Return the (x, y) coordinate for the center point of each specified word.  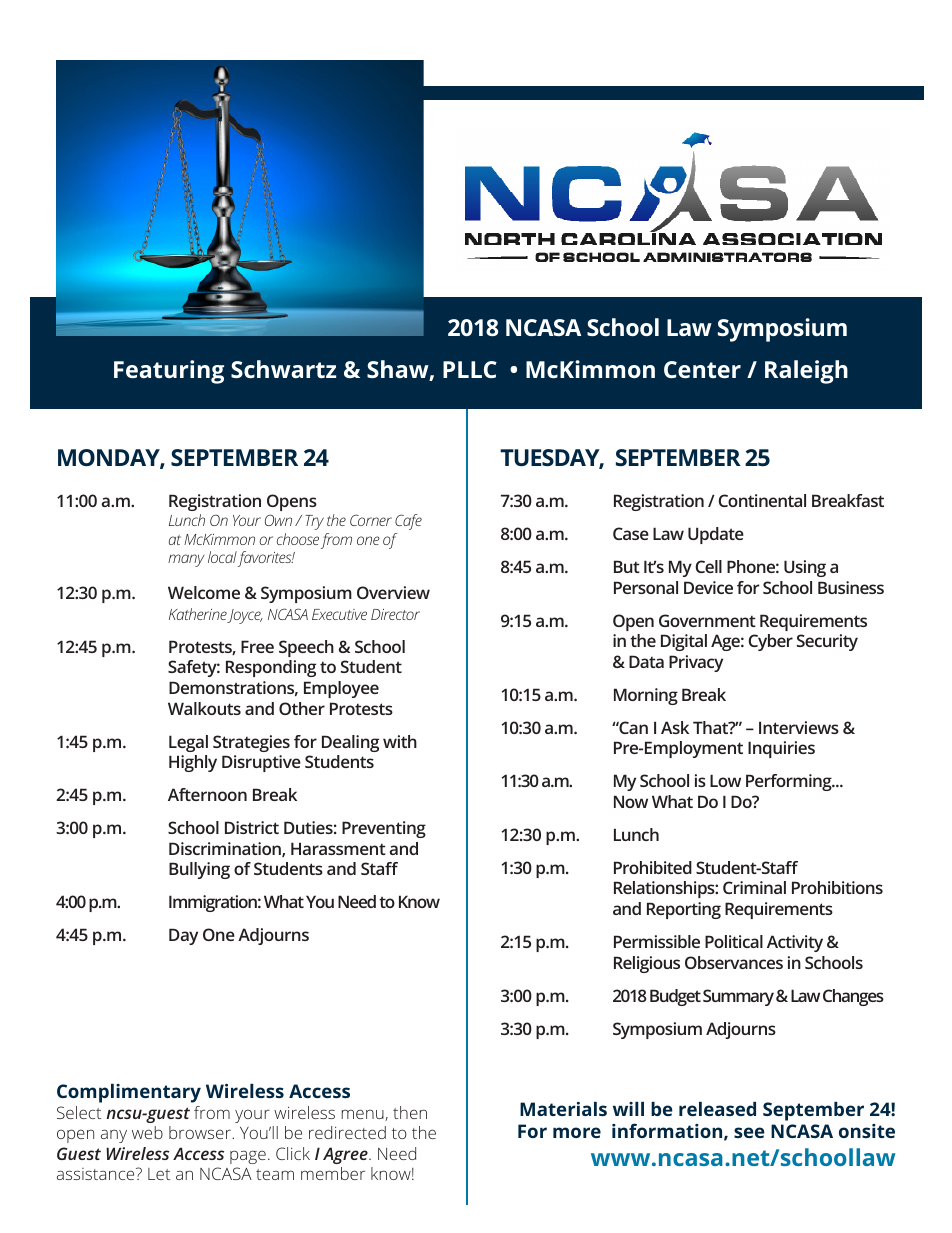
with (400, 741)
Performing (790, 782)
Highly (193, 763)
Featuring (169, 372)
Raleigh (806, 372)
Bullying (199, 870)
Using (805, 568)
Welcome (204, 592)
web (147, 1132)
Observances (734, 962)
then (410, 1112)
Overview (393, 592)
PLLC (470, 369)
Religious (647, 964)
